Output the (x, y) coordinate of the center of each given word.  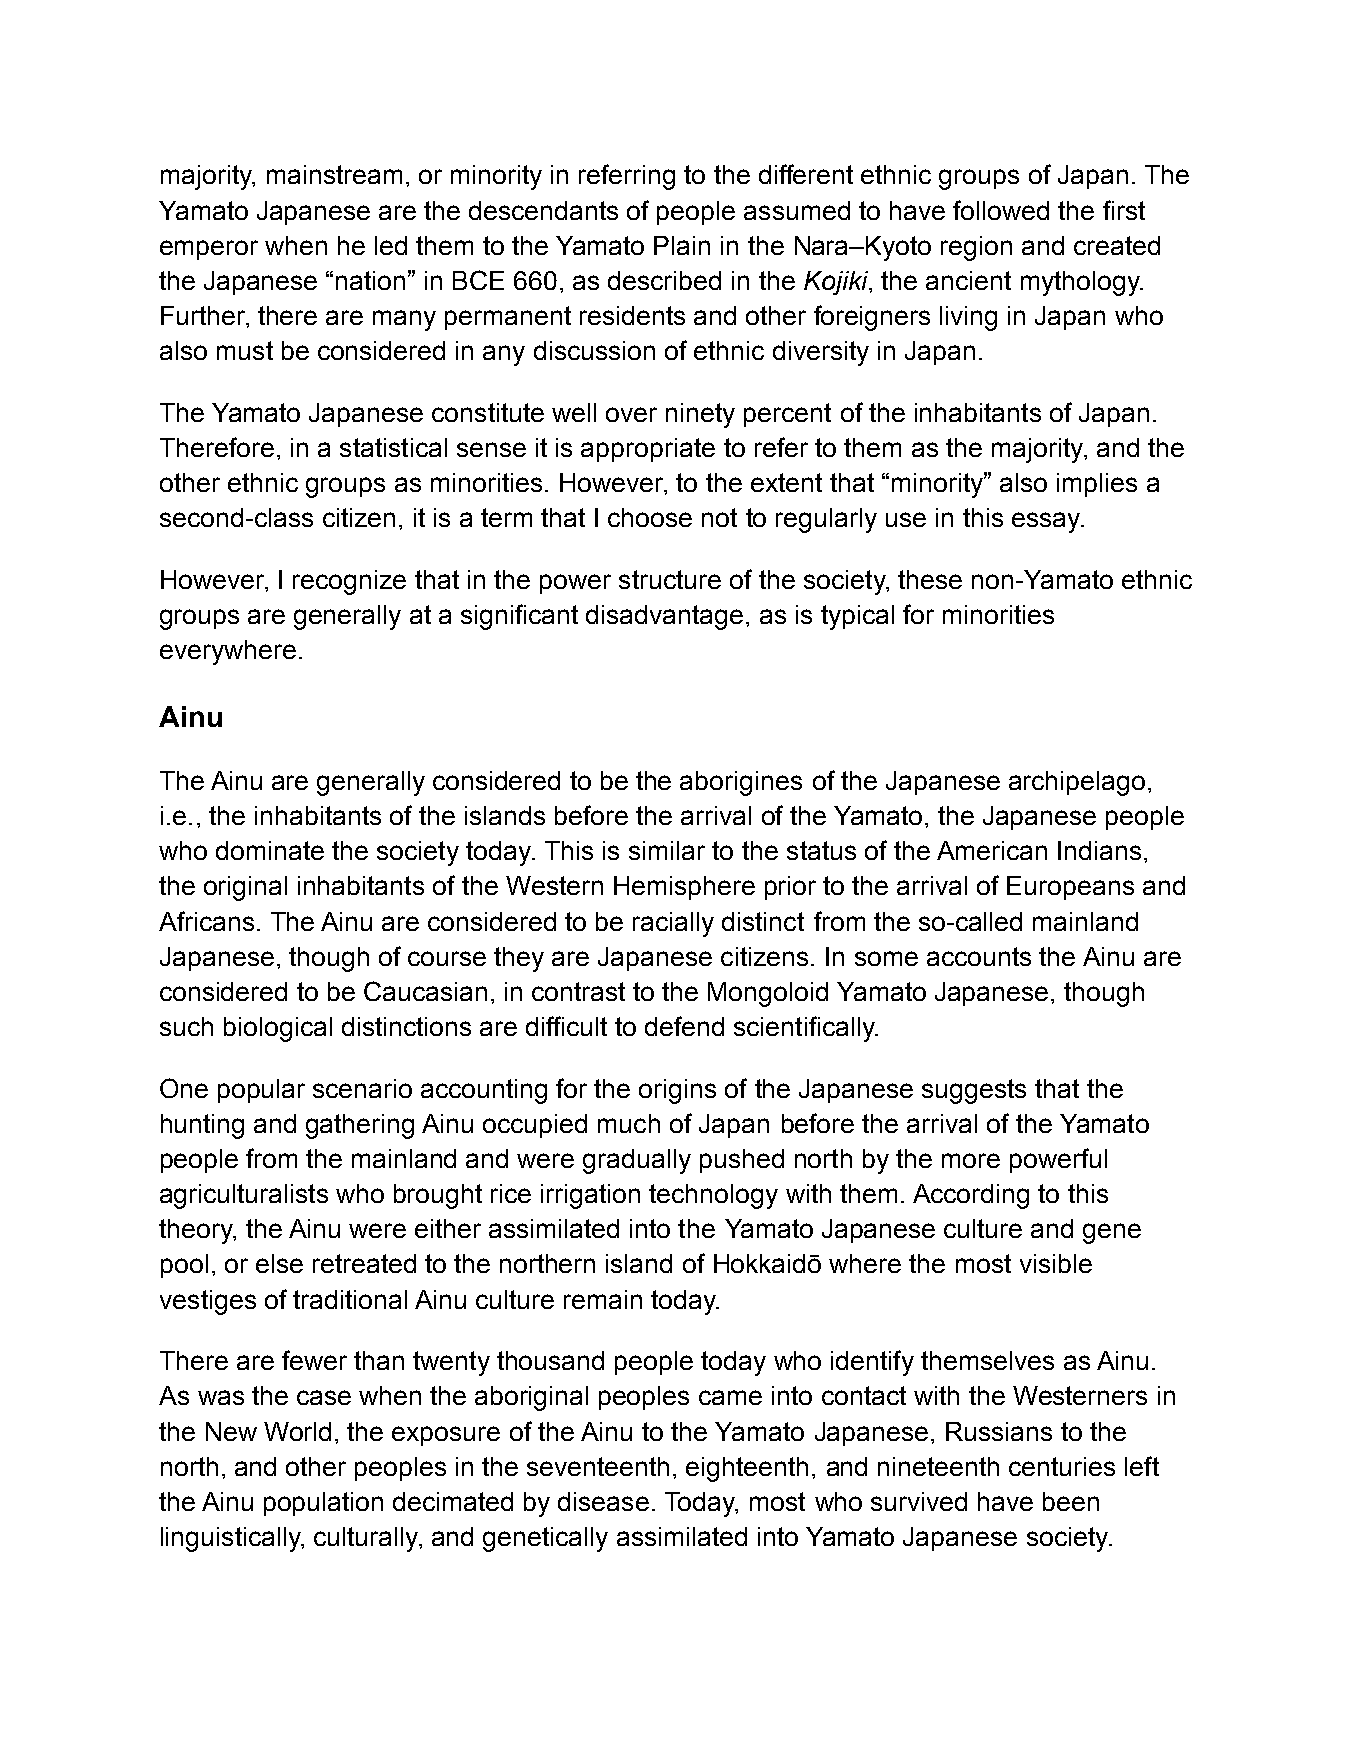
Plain (682, 245)
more (971, 1160)
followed (1001, 210)
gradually (637, 1161)
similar (667, 850)
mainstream (334, 174)
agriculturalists (244, 1196)
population (323, 1504)
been (1071, 1501)
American (992, 850)
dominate (270, 850)
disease (603, 1501)
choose (650, 517)
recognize (349, 582)
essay (1047, 522)
